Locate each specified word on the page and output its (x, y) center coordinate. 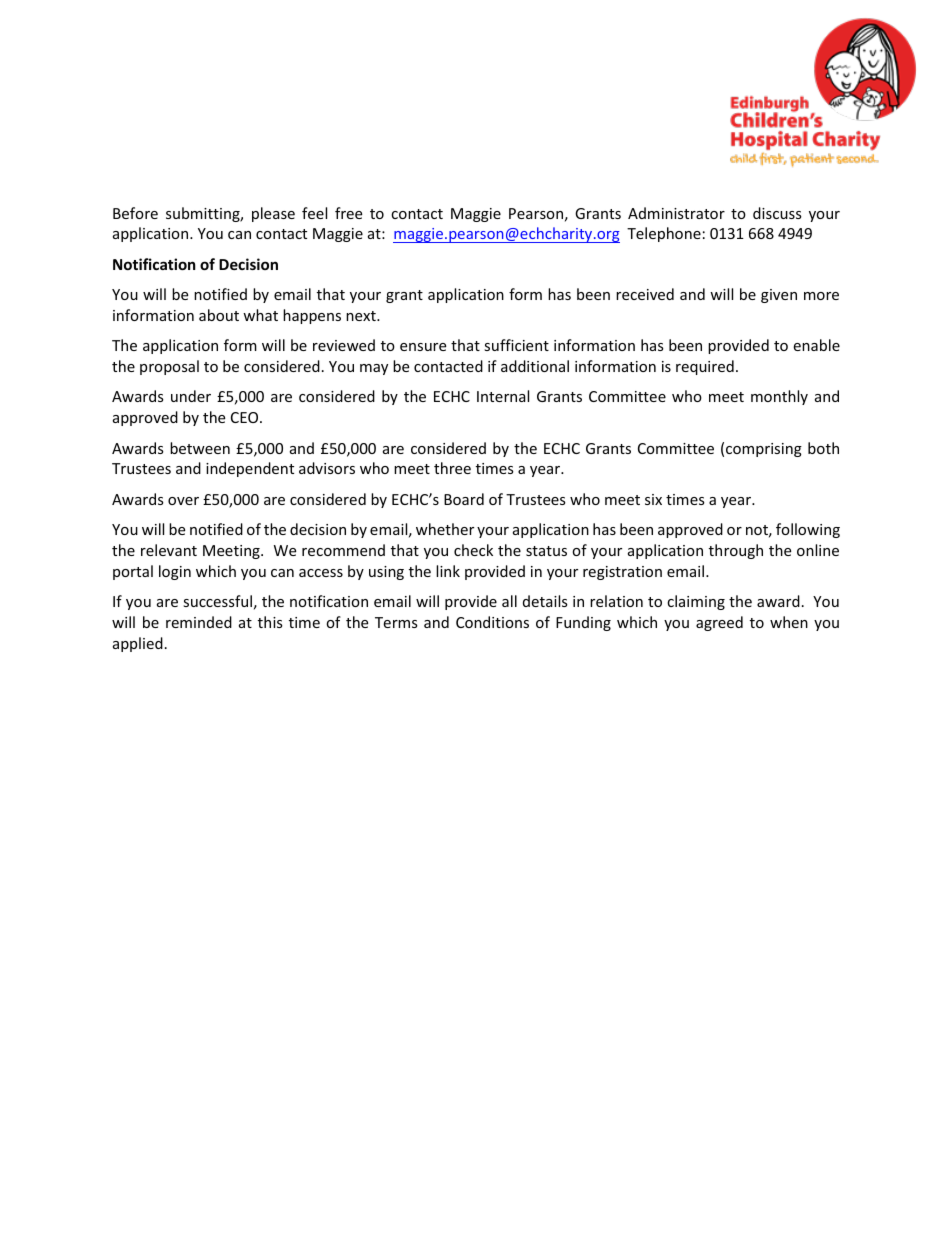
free (348, 213)
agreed (719, 623)
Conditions (492, 622)
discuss (777, 213)
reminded (199, 622)
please (273, 214)
